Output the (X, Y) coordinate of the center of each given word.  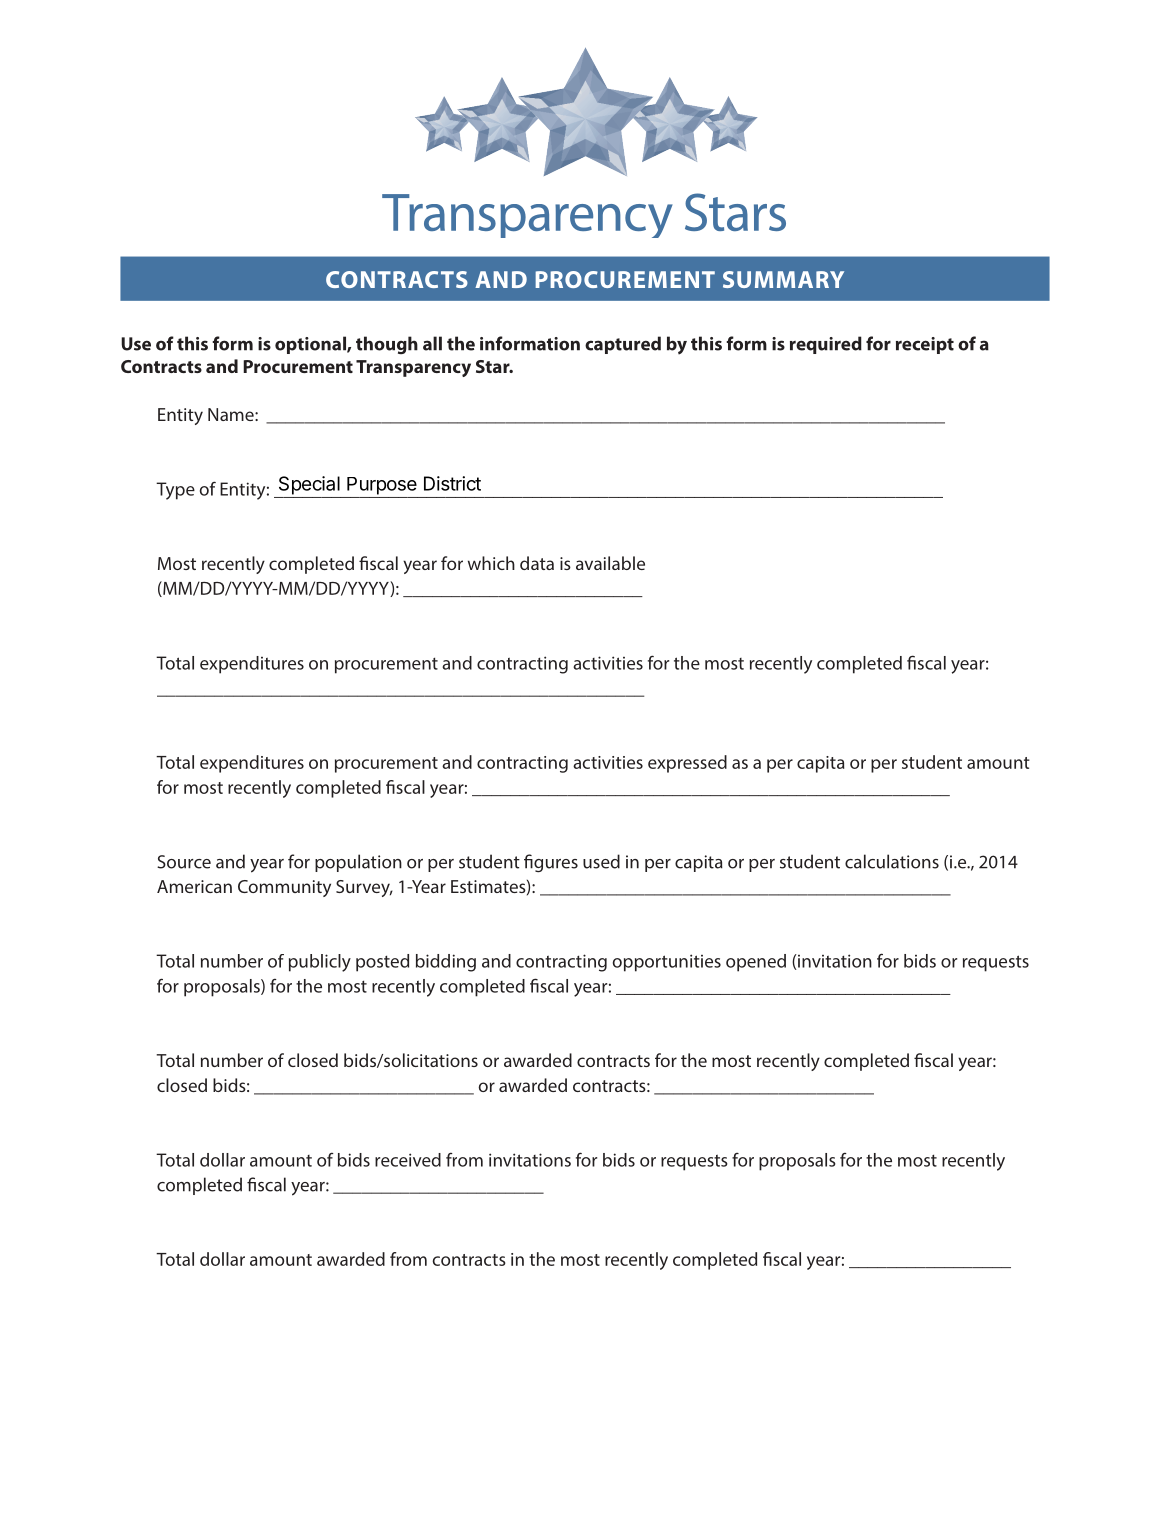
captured (623, 345)
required (826, 345)
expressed (687, 764)
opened (756, 963)
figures (551, 863)
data (537, 563)
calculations (892, 861)
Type (175, 491)
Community (284, 888)
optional (311, 345)
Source (184, 862)
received (408, 1160)
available (610, 563)
